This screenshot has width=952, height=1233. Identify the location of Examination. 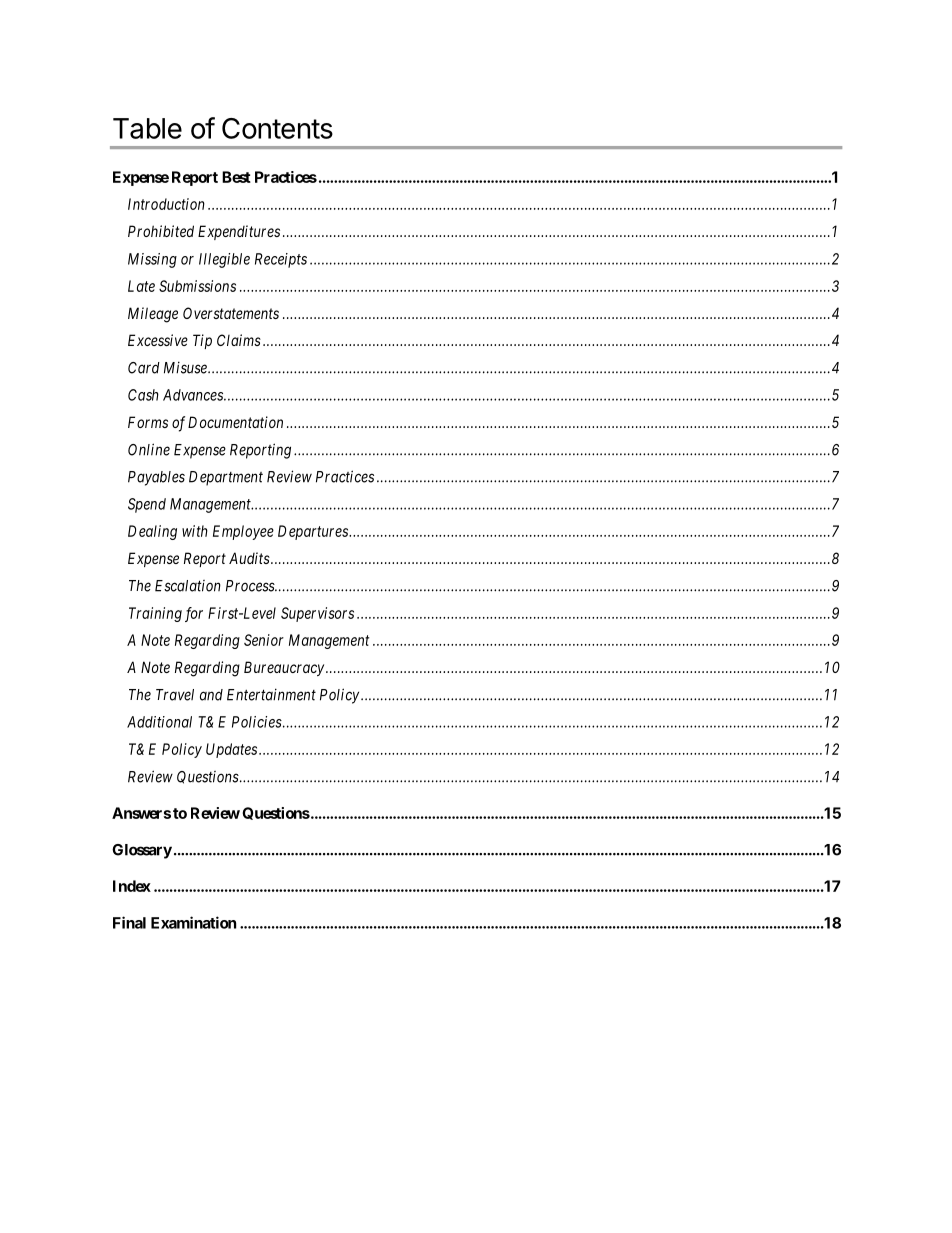
(193, 922).
